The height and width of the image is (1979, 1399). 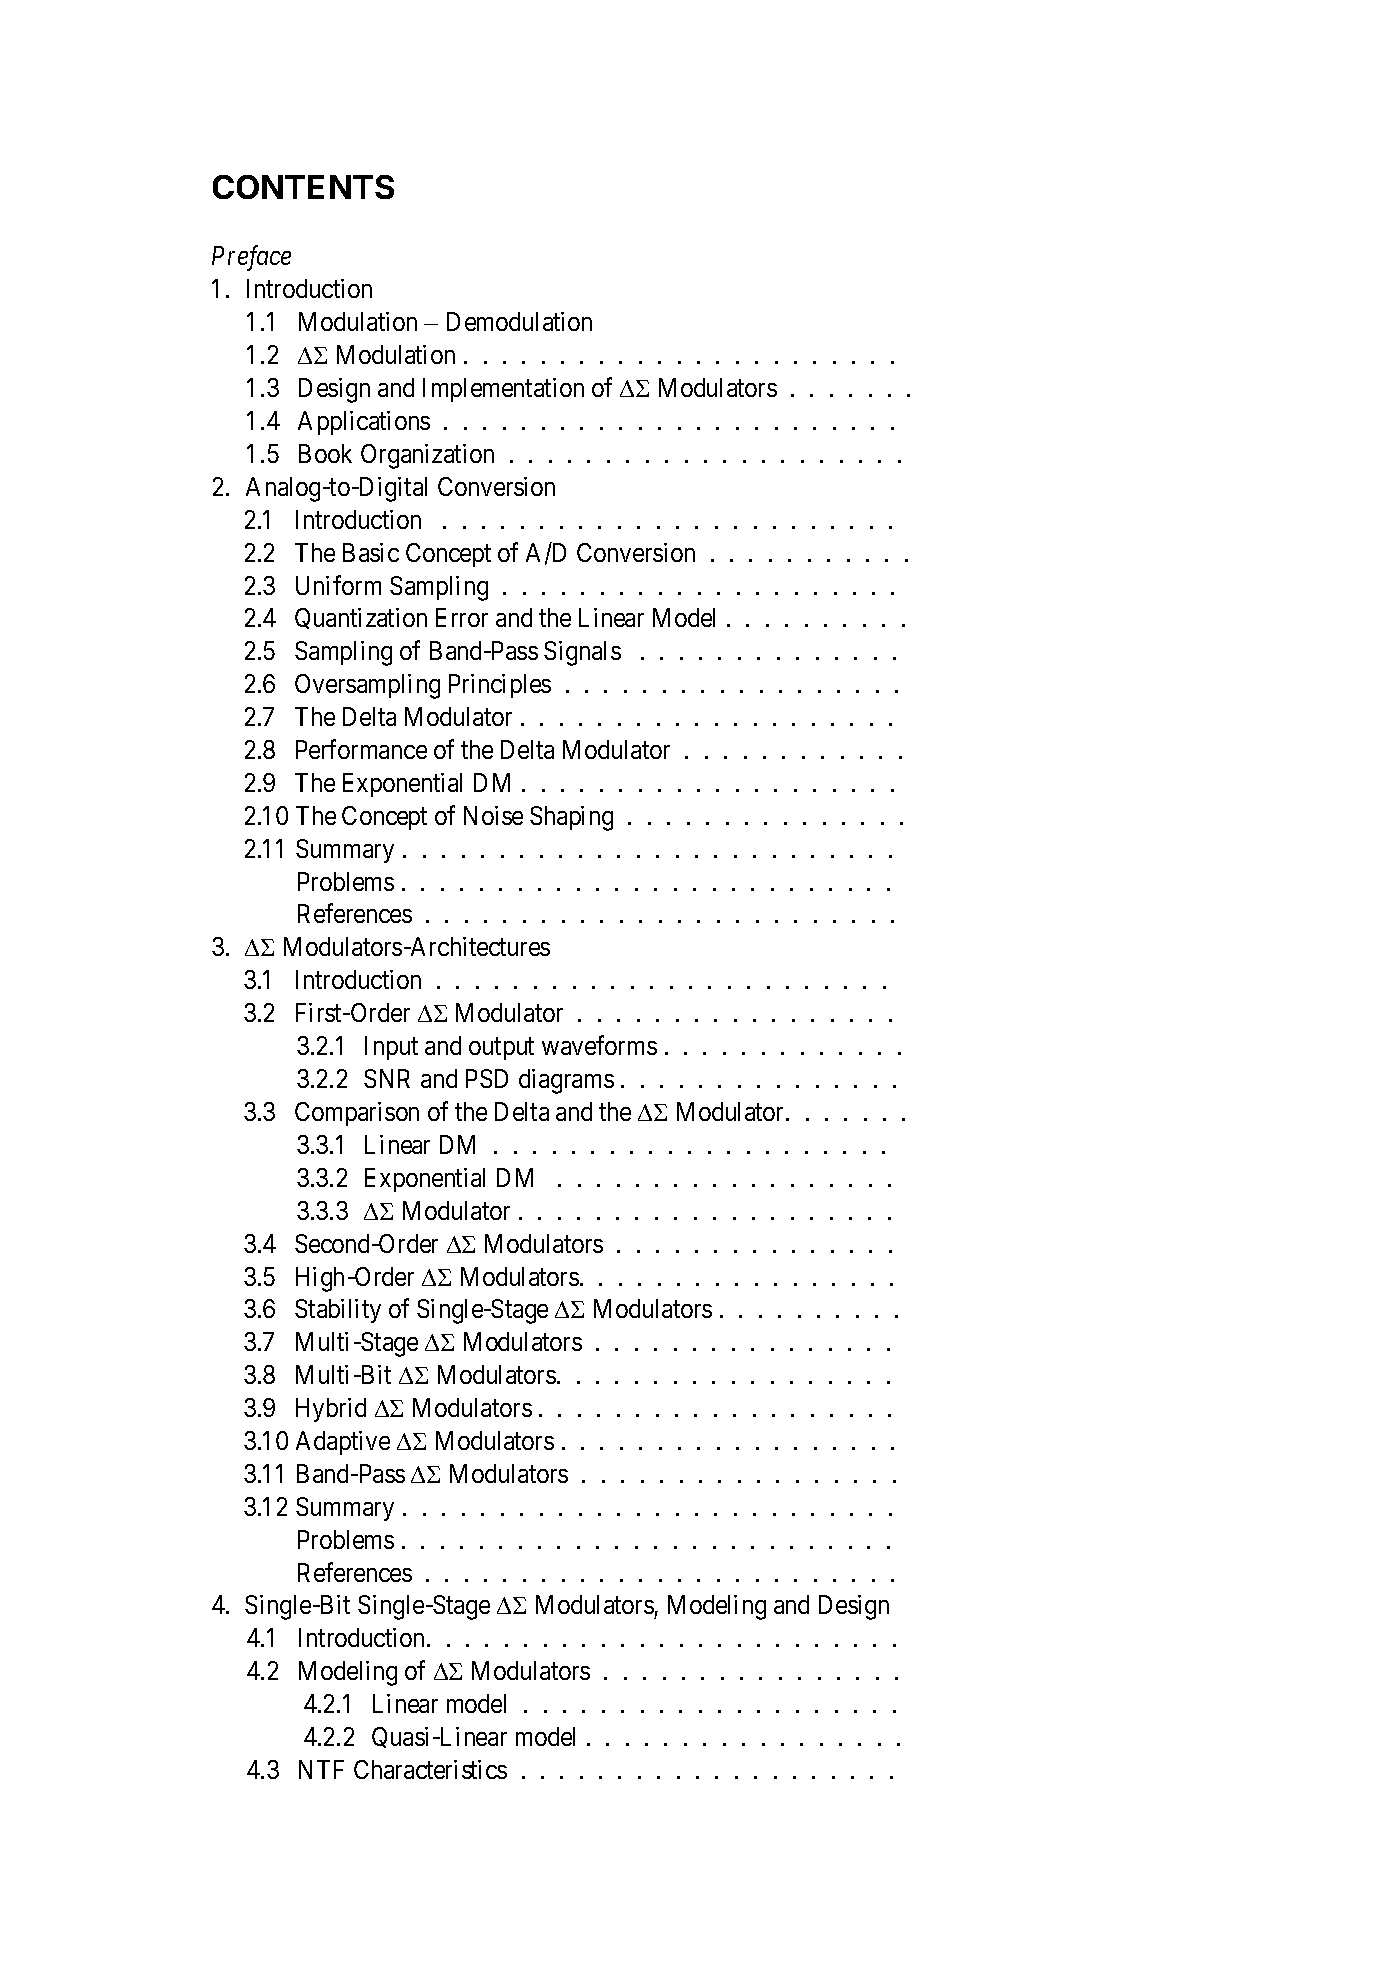 I want to click on diagrams, so click(x=566, y=1081).
